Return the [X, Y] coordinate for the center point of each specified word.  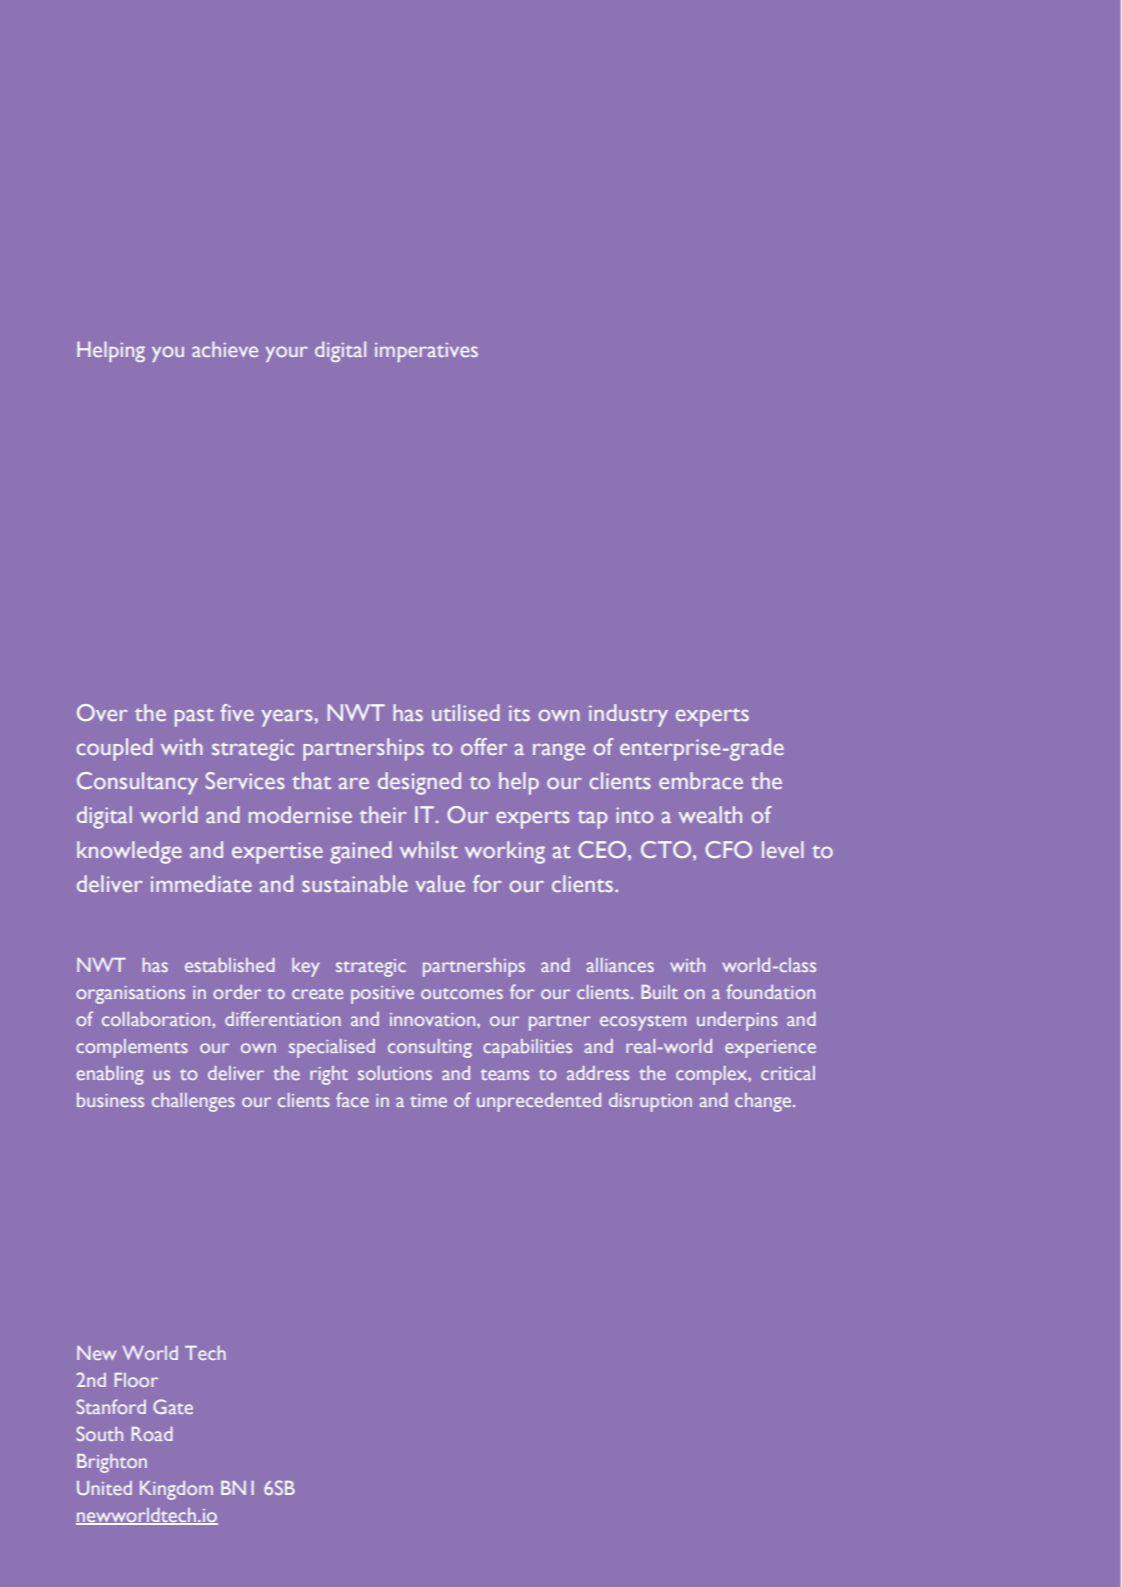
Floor [136, 1380]
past [194, 717]
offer [484, 746]
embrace [701, 780]
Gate [173, 1406]
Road [152, 1434]
